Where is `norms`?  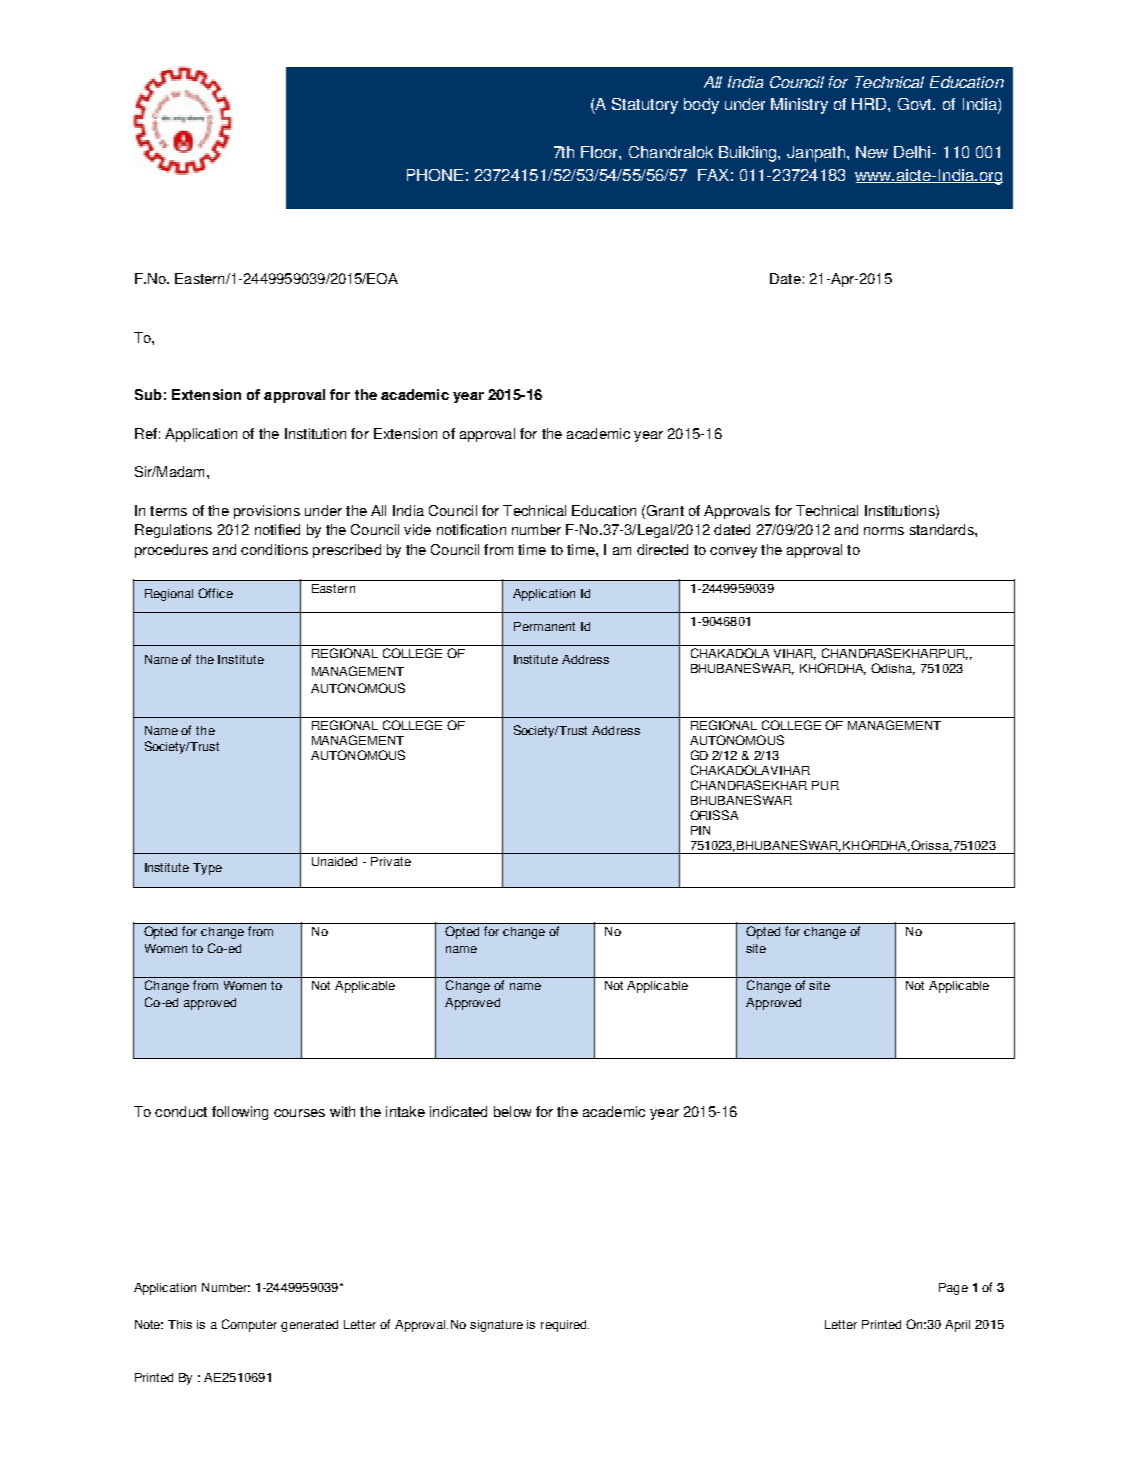
norms is located at coordinates (884, 531).
